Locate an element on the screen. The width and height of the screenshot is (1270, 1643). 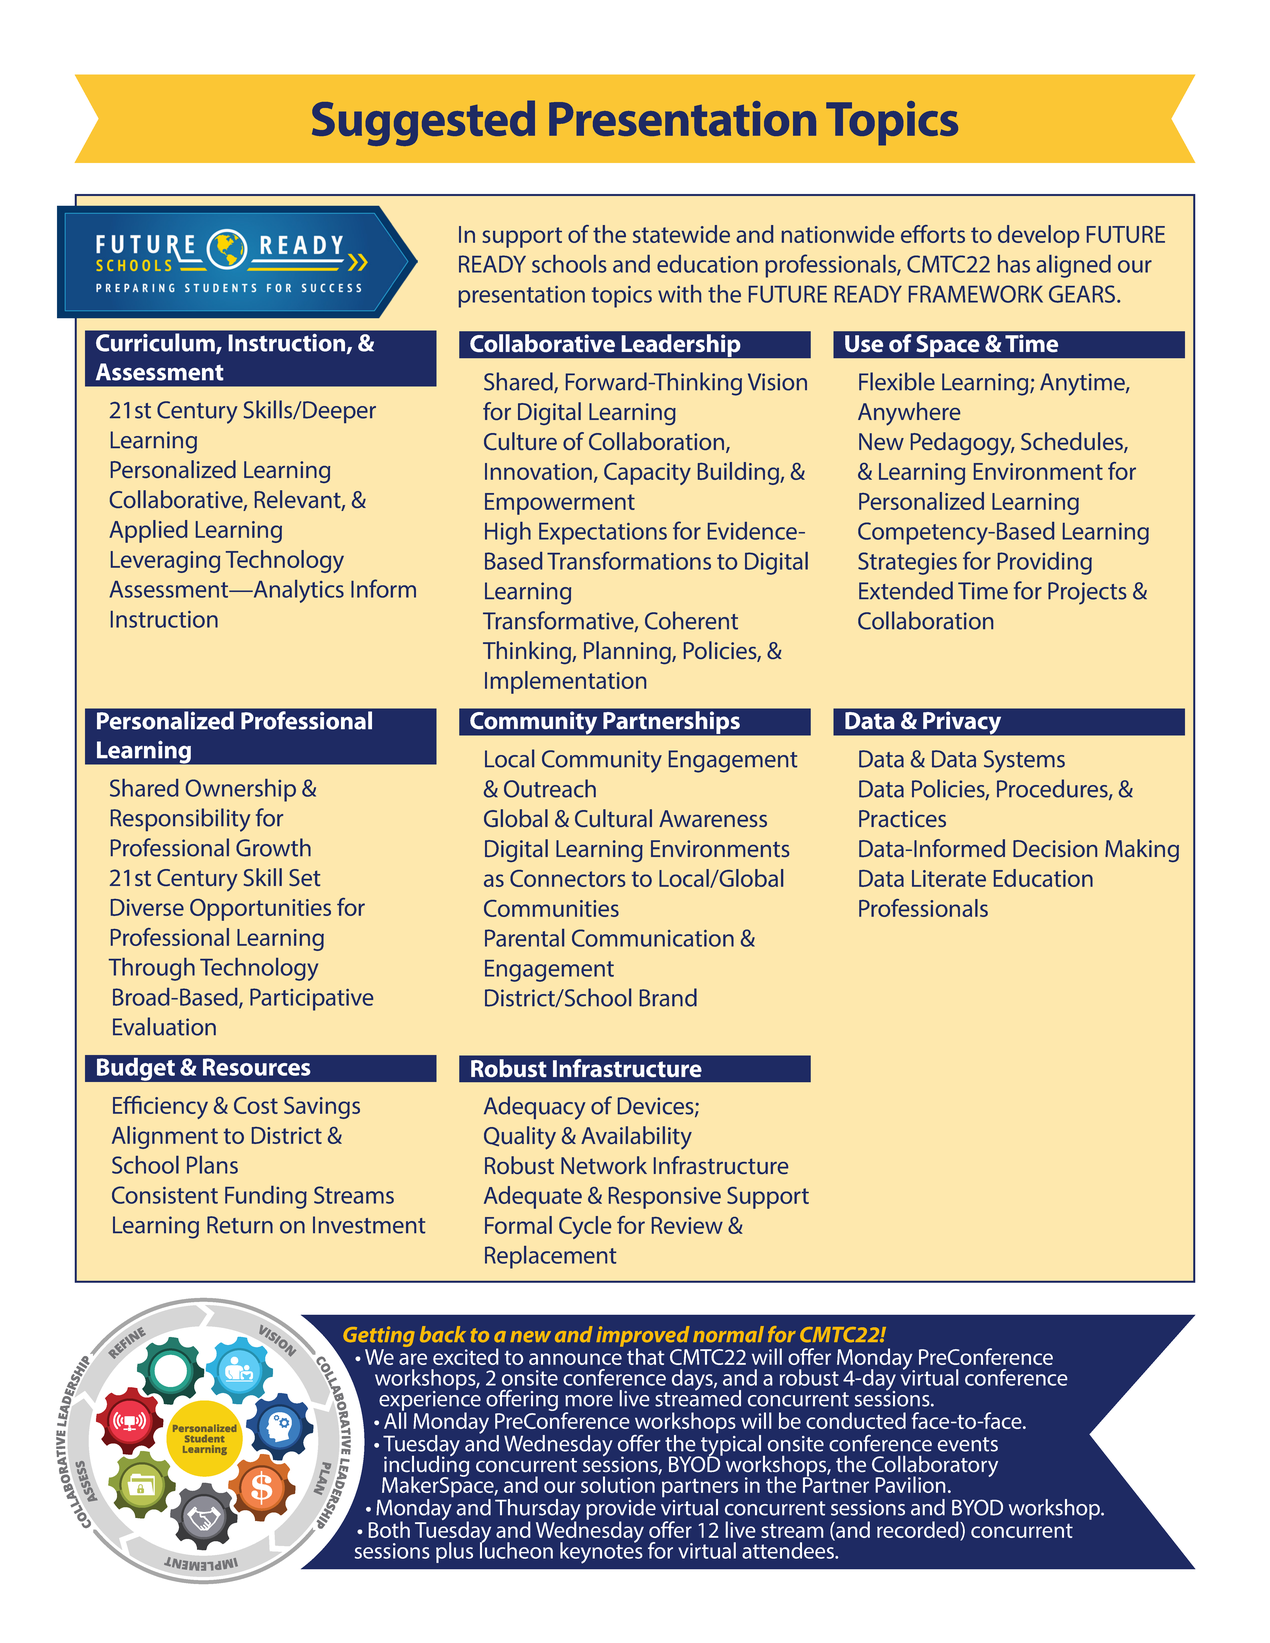
Suggested is located at coordinates (423, 123).
